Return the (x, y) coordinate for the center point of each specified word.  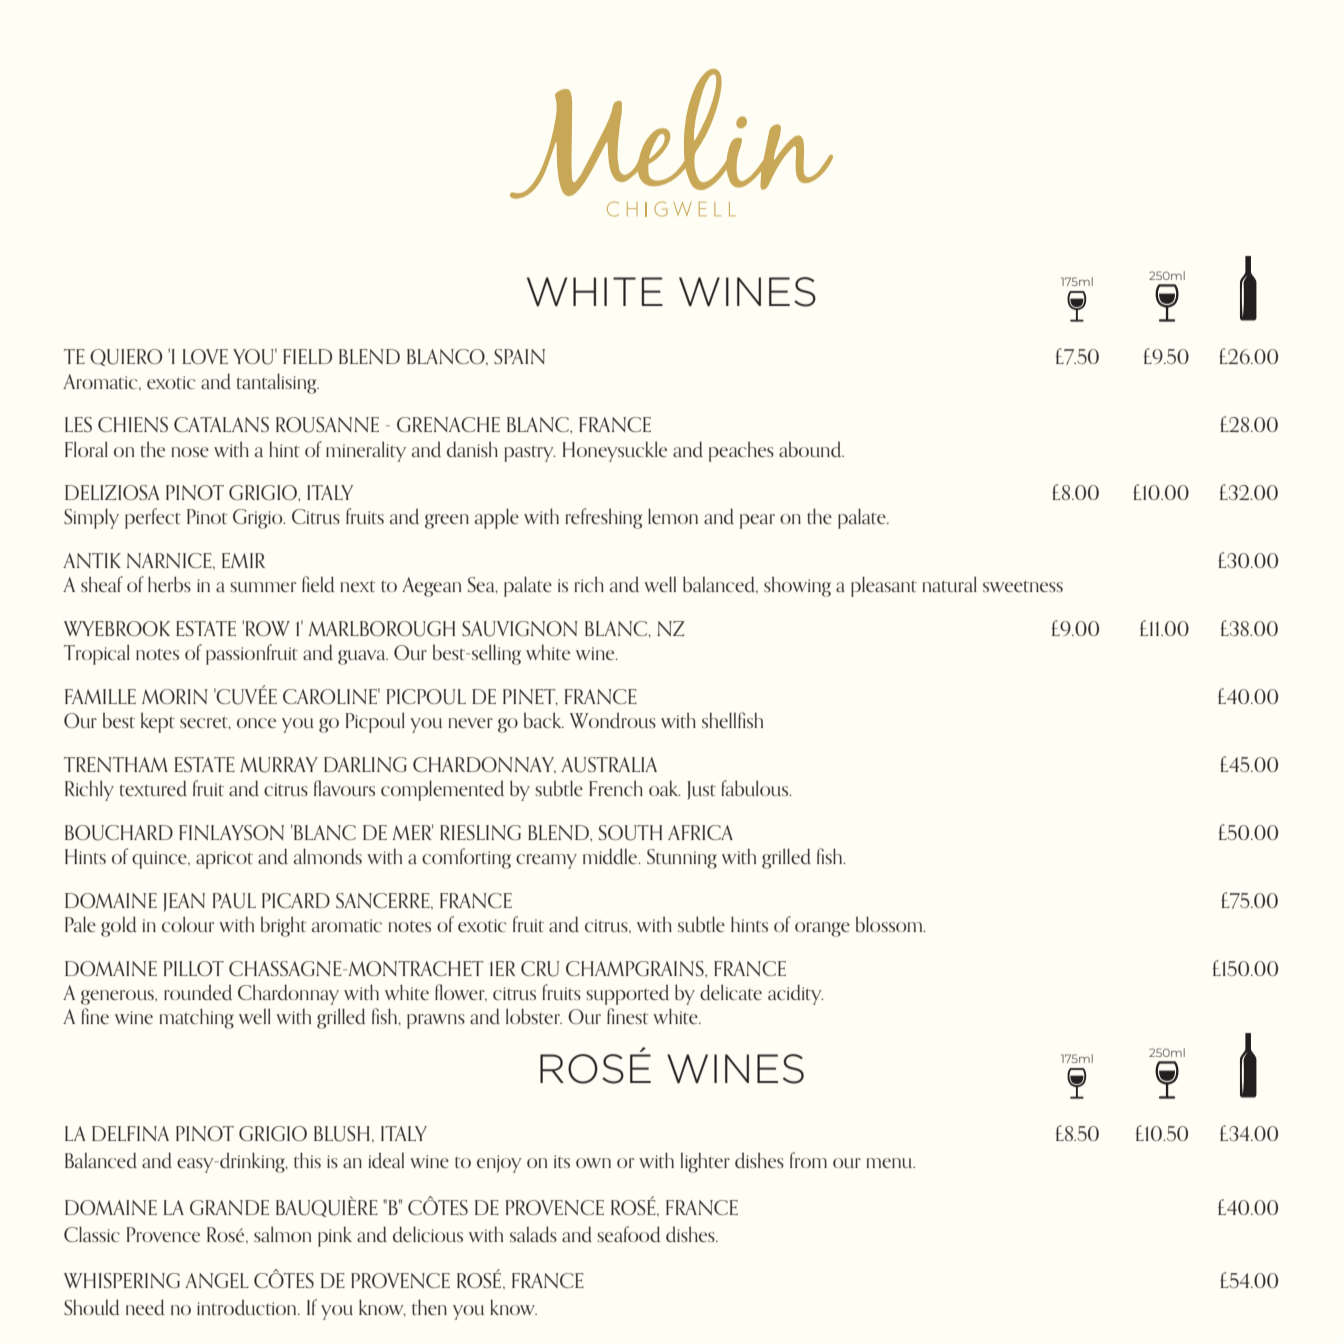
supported (627, 994)
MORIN (175, 696)
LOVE (205, 356)
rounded (198, 992)
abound (811, 449)
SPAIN (519, 356)
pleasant (884, 586)
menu (890, 1163)
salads (533, 1234)
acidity (795, 994)
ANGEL (217, 1280)
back (544, 720)
